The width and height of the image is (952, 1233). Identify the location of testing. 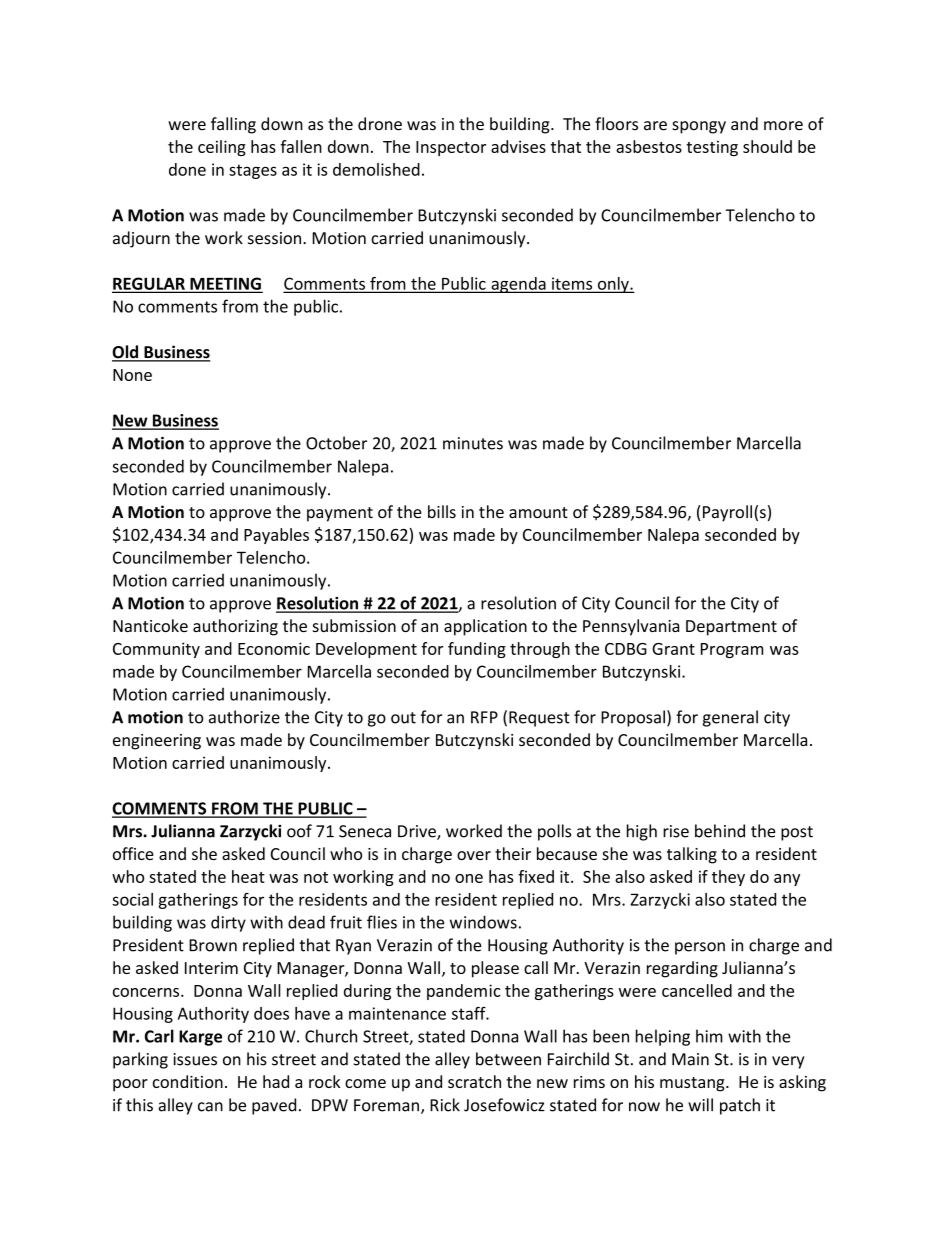
(712, 148).
